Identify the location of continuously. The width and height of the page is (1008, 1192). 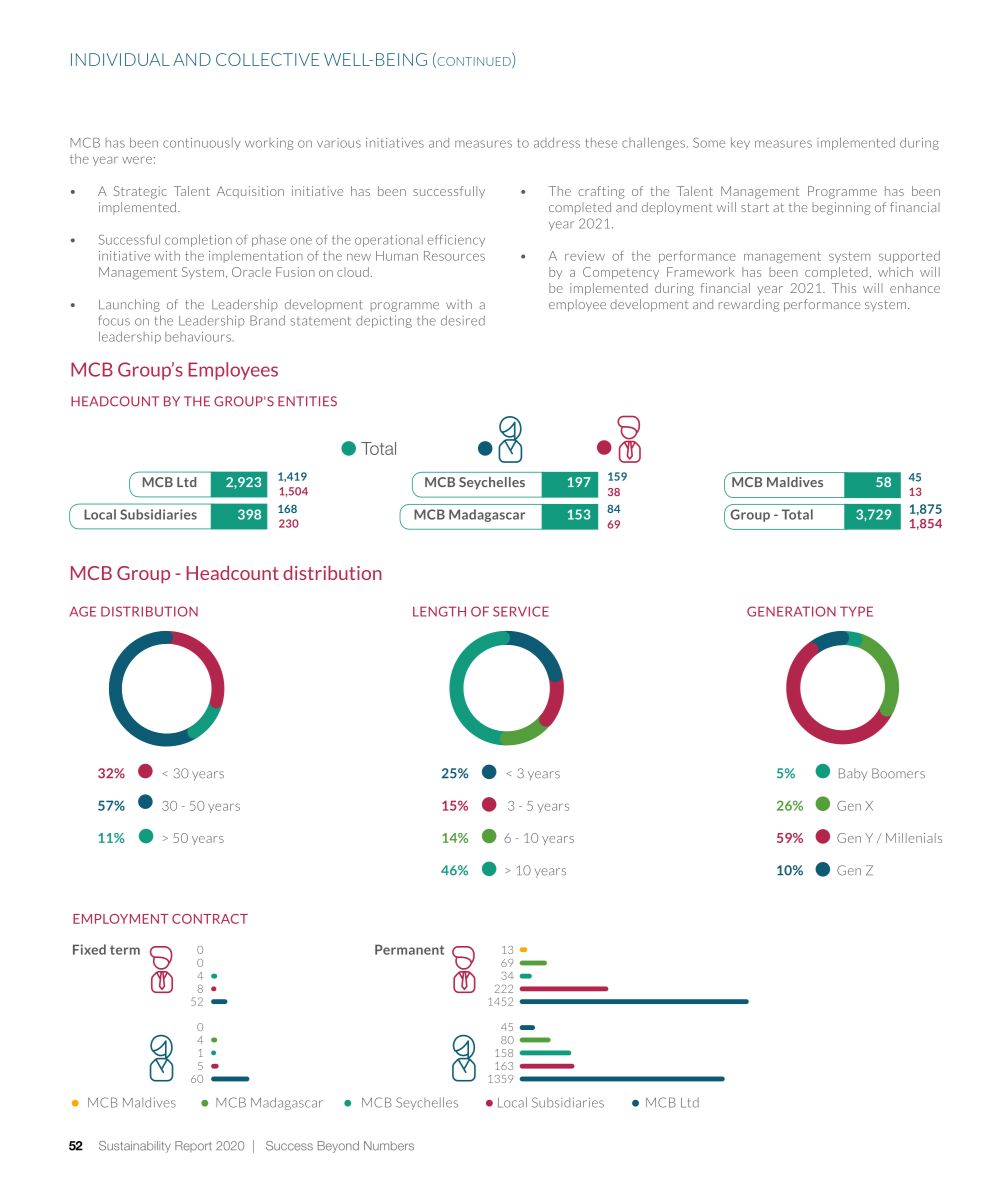
(202, 144).
